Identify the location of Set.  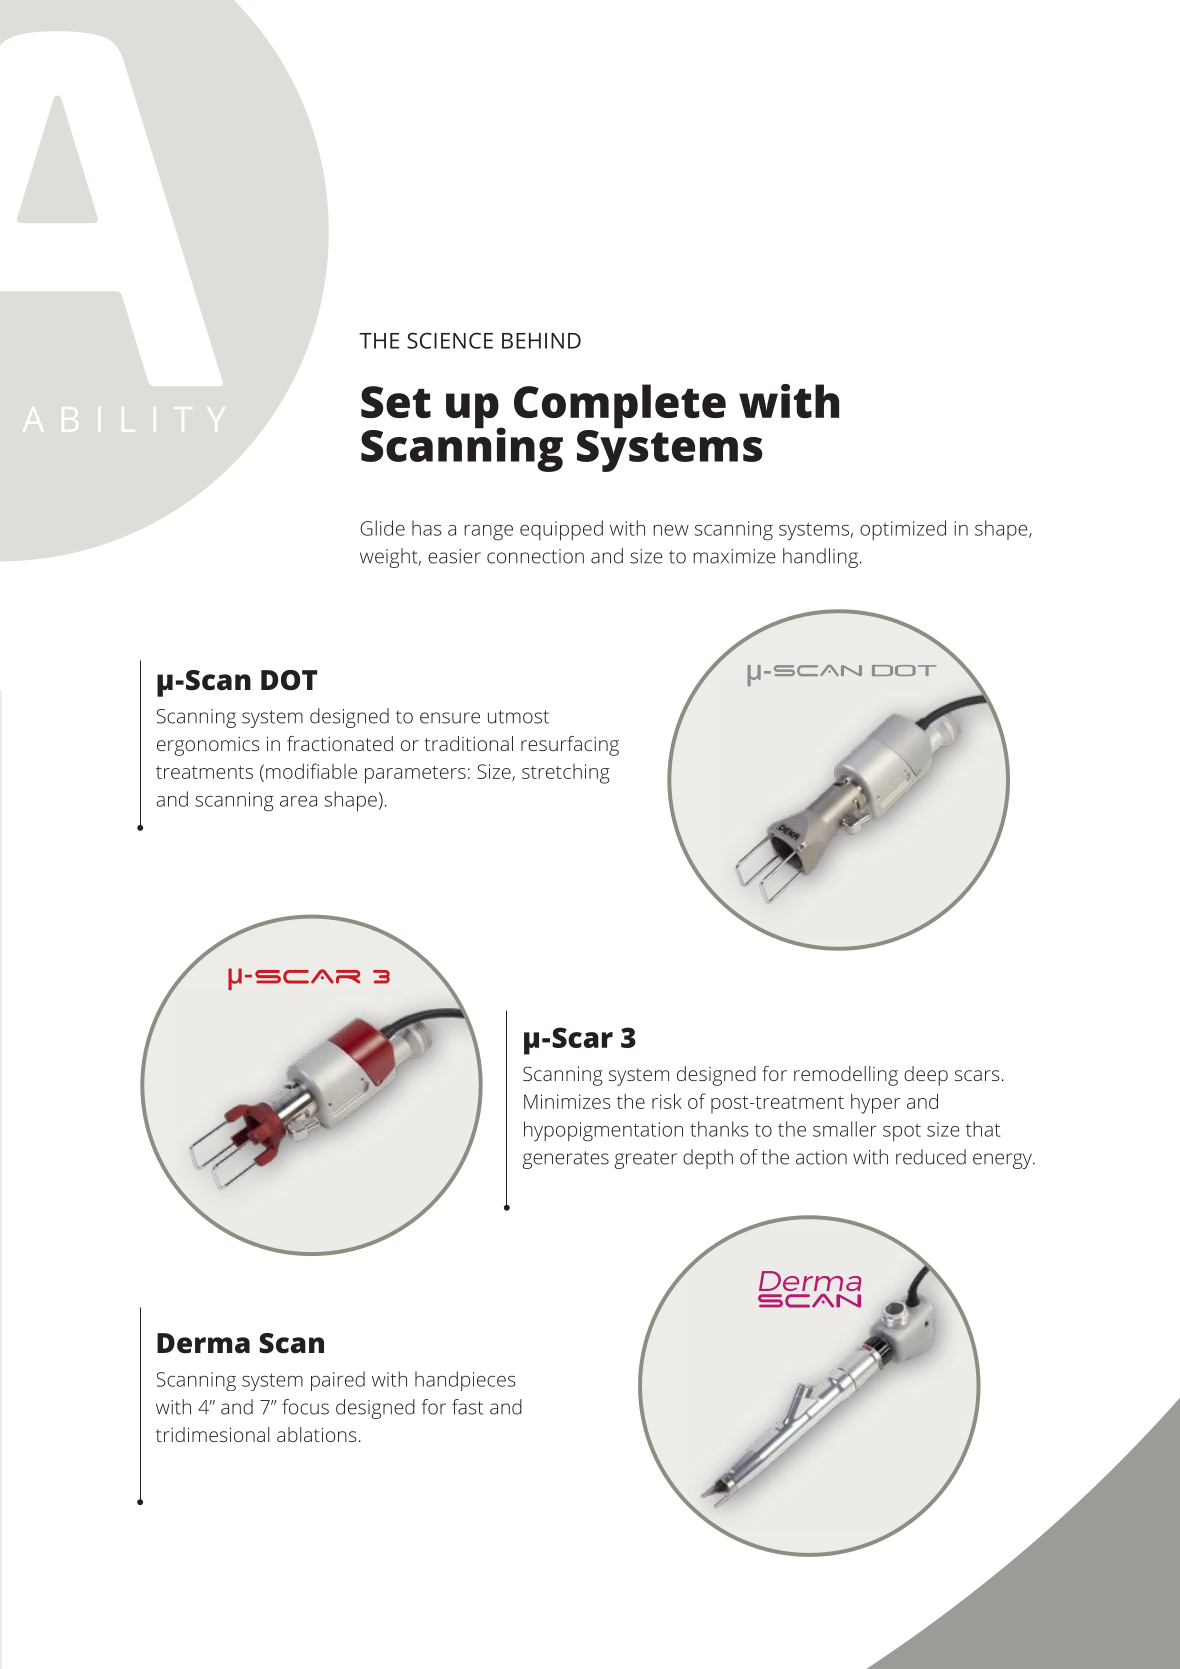
(396, 402).
